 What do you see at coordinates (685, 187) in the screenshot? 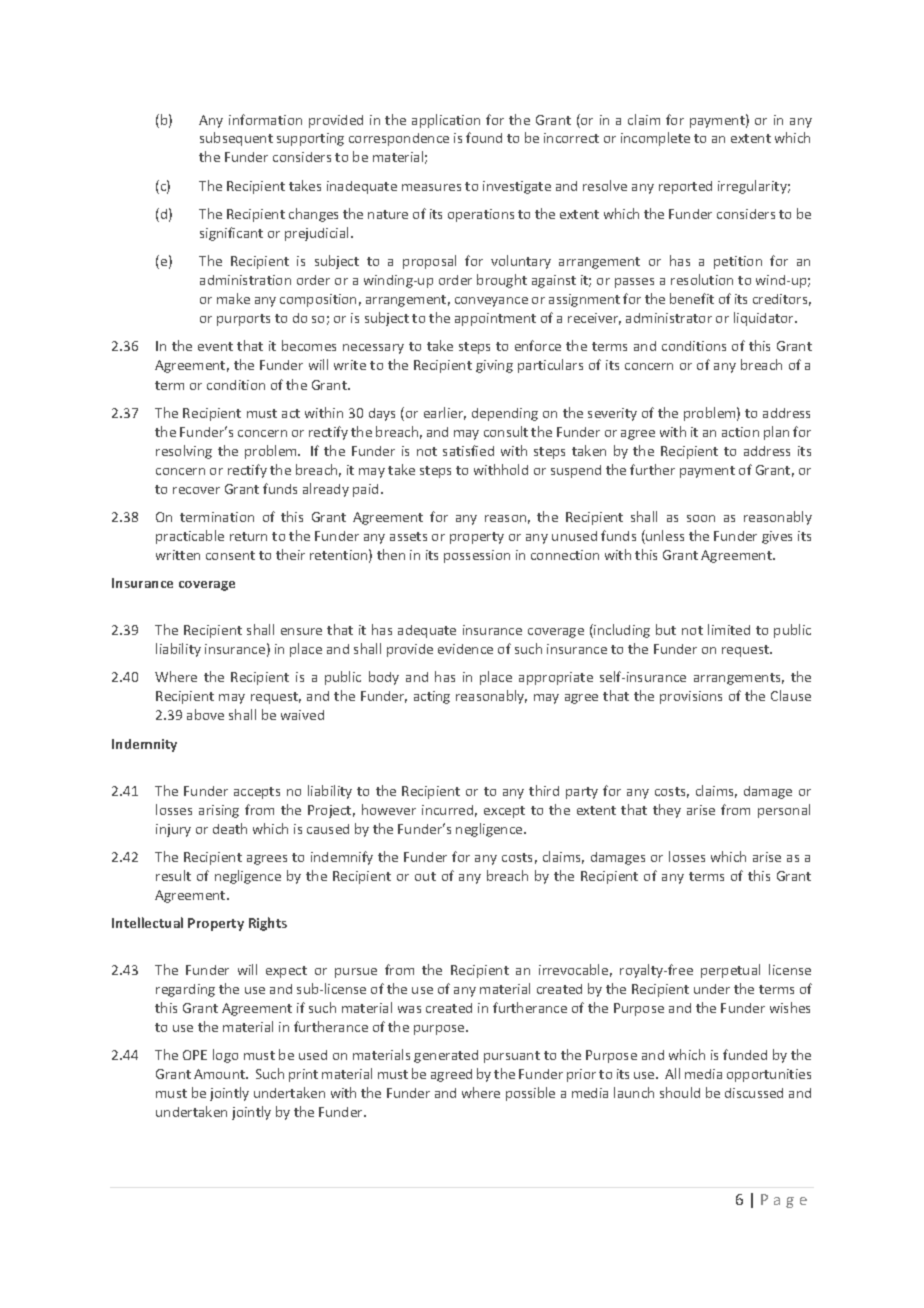
I see `reported` at bounding box center [685, 187].
